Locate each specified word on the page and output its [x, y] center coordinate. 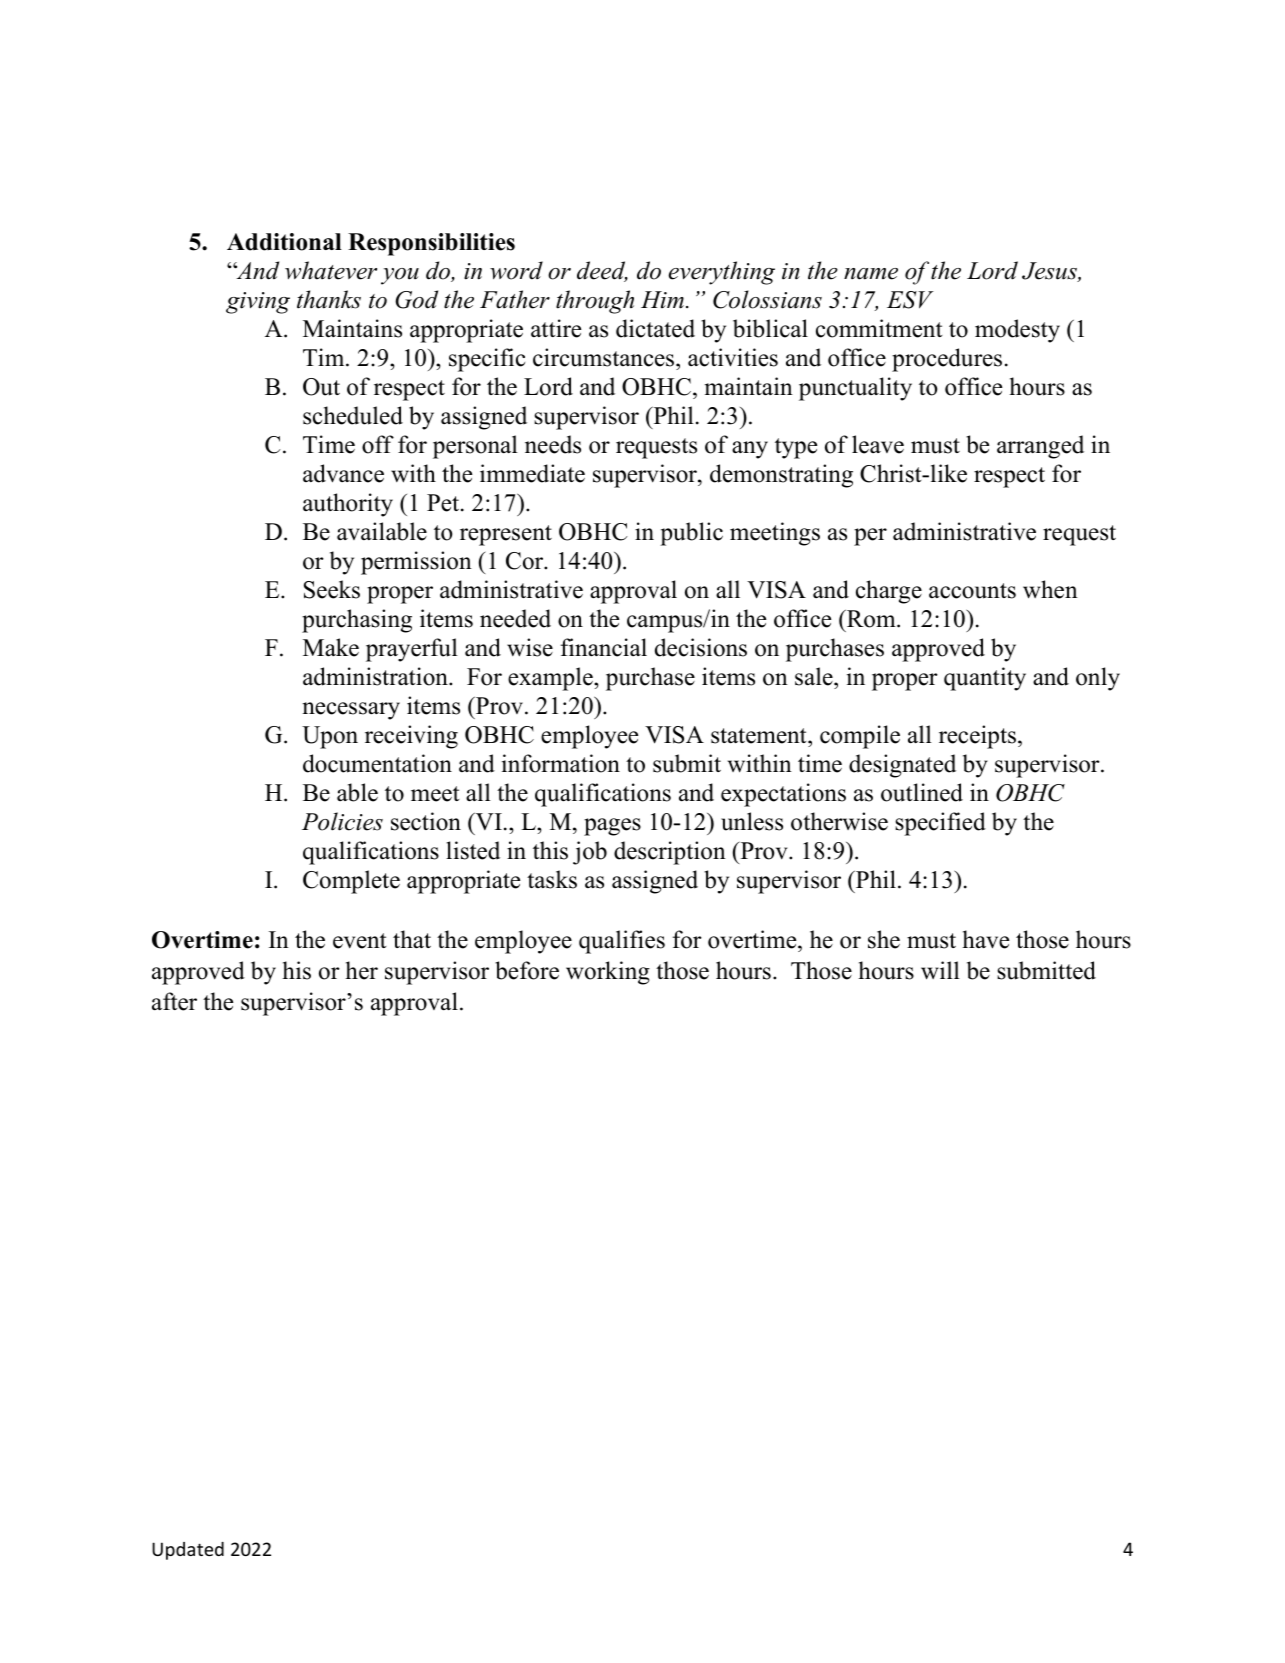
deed [602, 271]
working [608, 973]
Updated [188, 1551]
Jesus [1050, 272]
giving [258, 303]
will [940, 970]
